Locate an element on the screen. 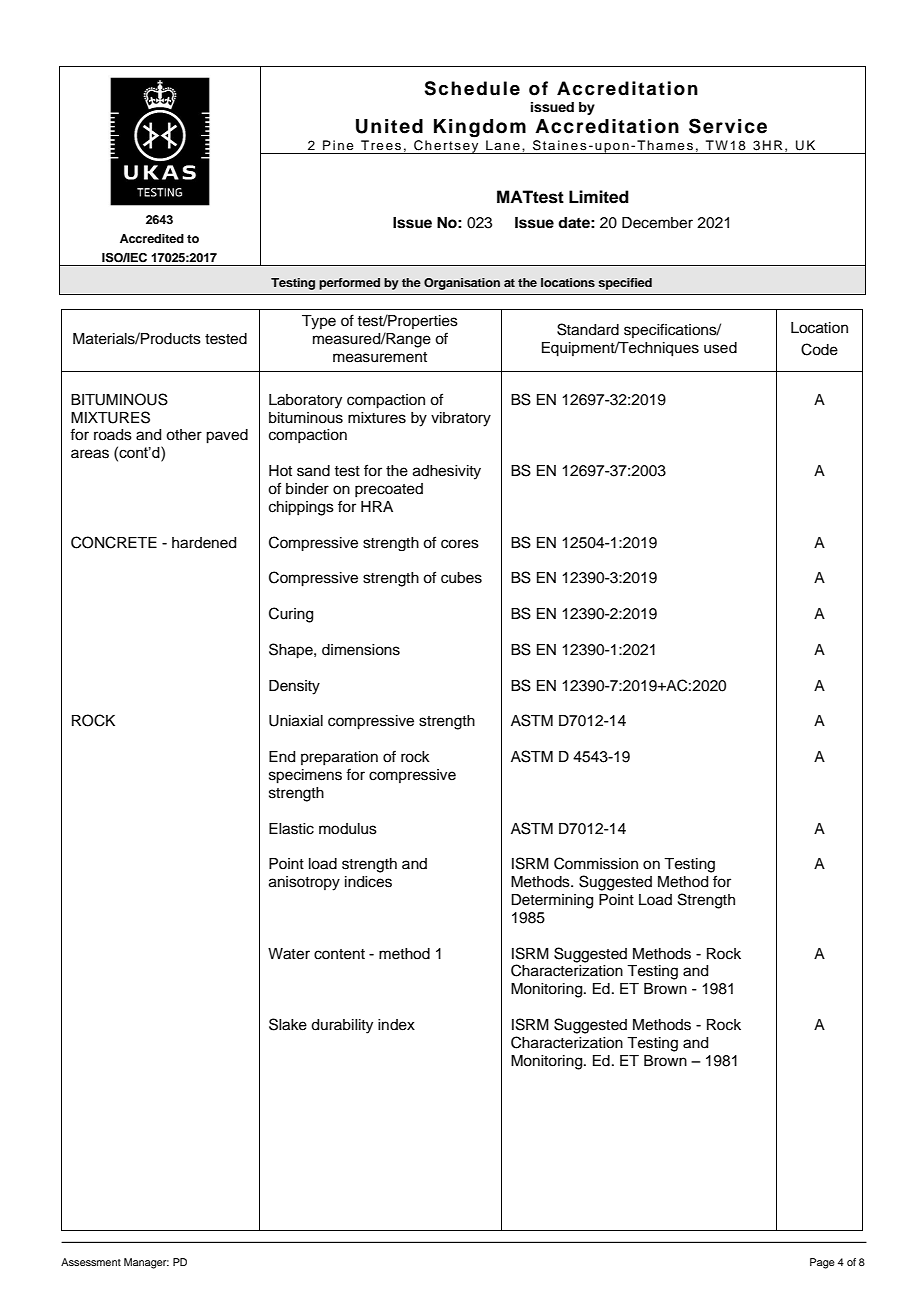  Page is located at coordinates (822, 1263).
